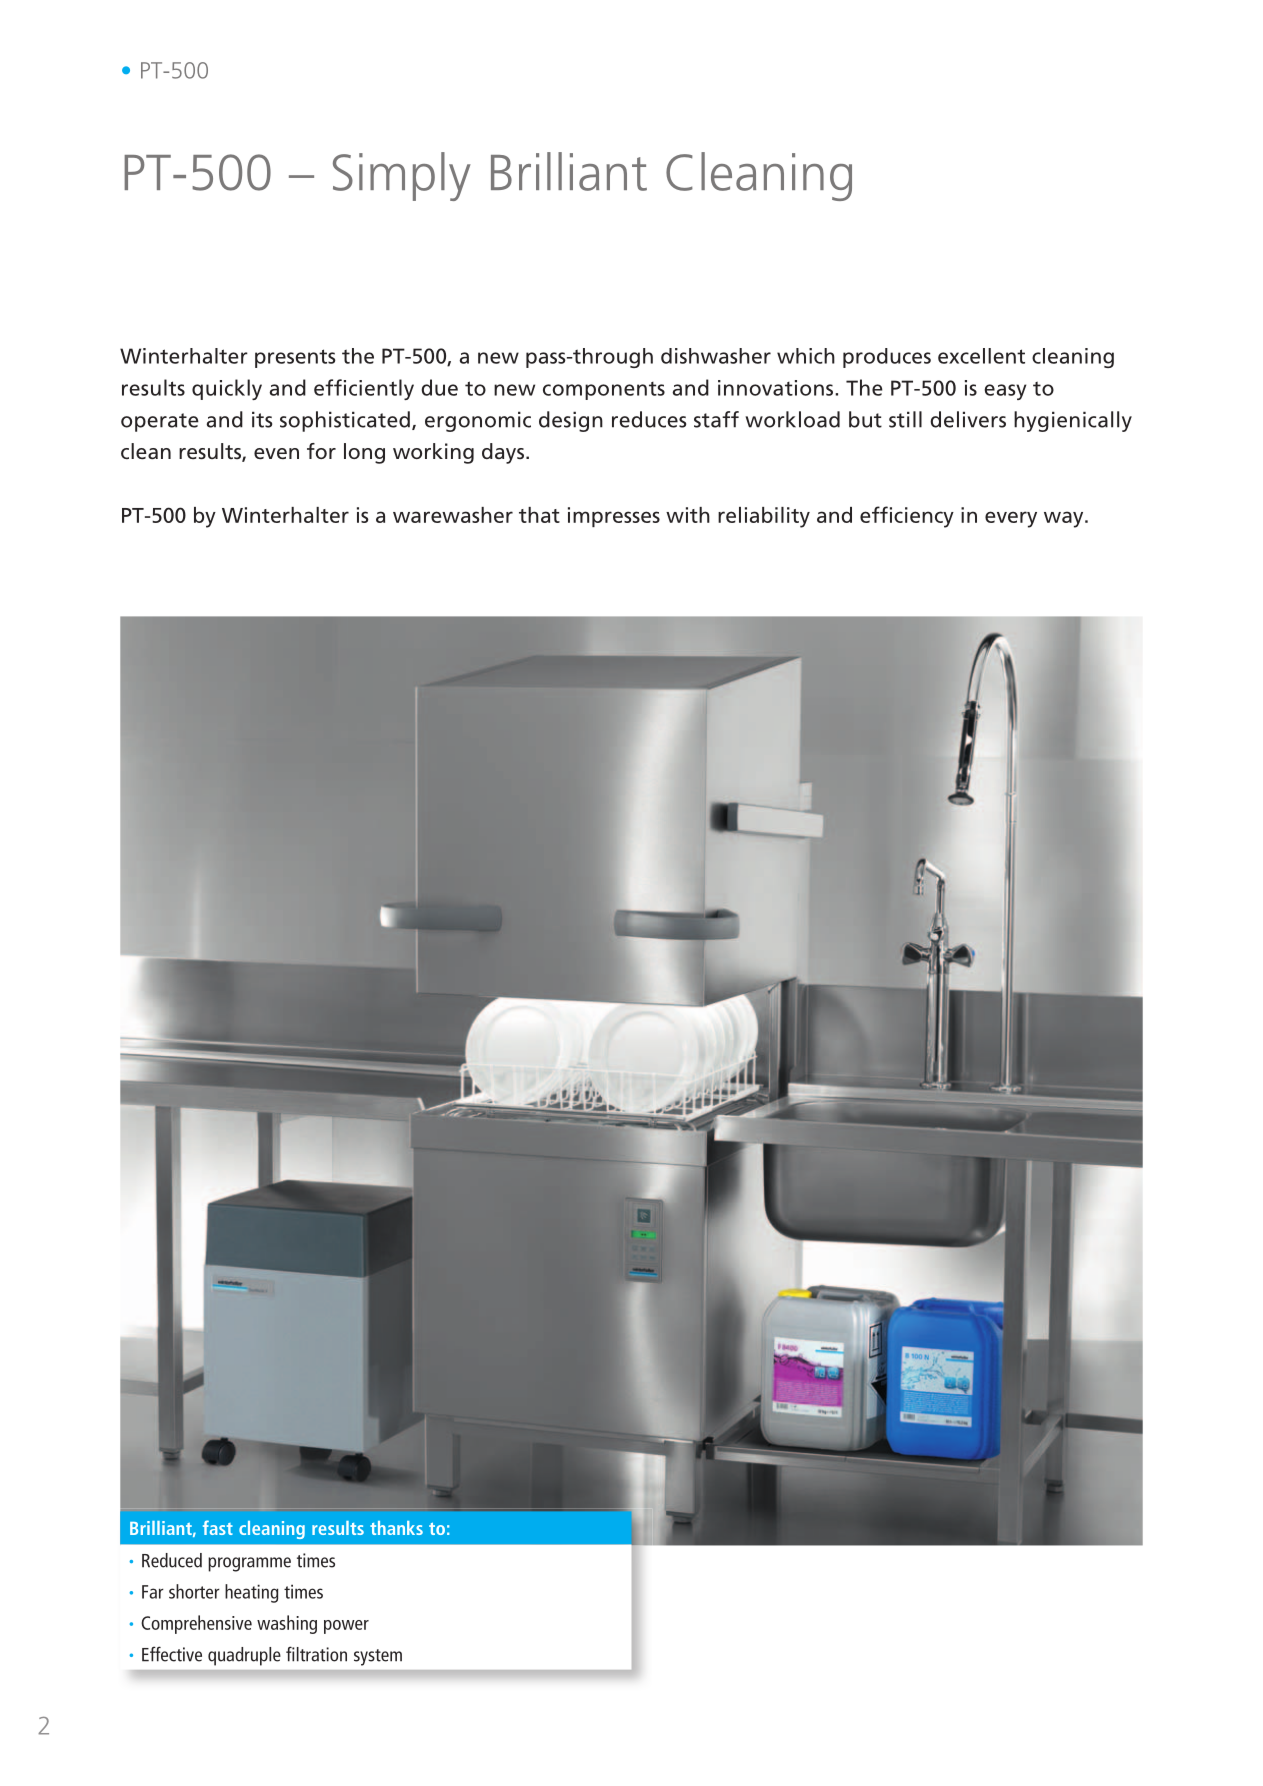  Describe the element at coordinates (716, 356) in the screenshot. I see `dishwasher` at that location.
